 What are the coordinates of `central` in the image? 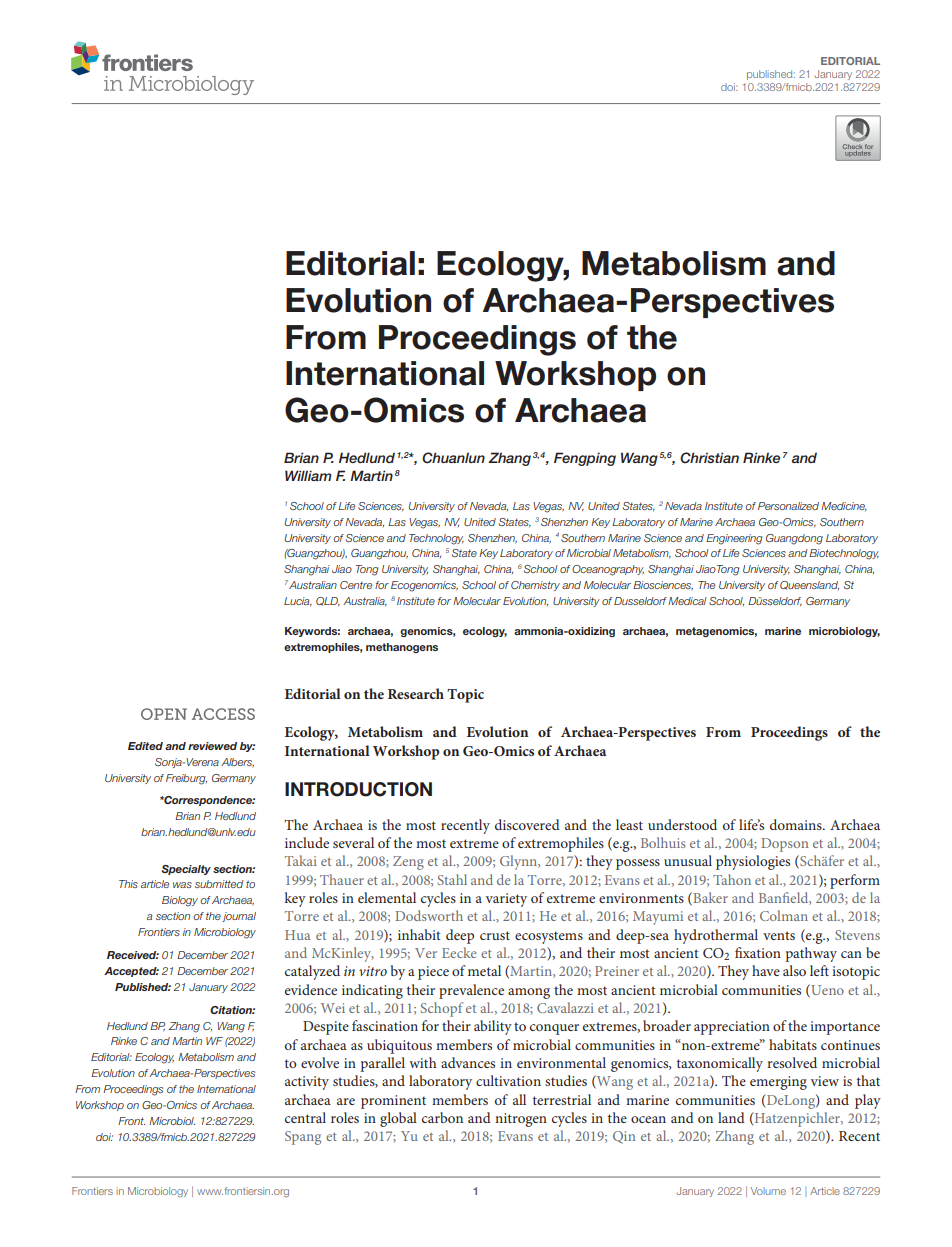 It's located at (305, 1117).
